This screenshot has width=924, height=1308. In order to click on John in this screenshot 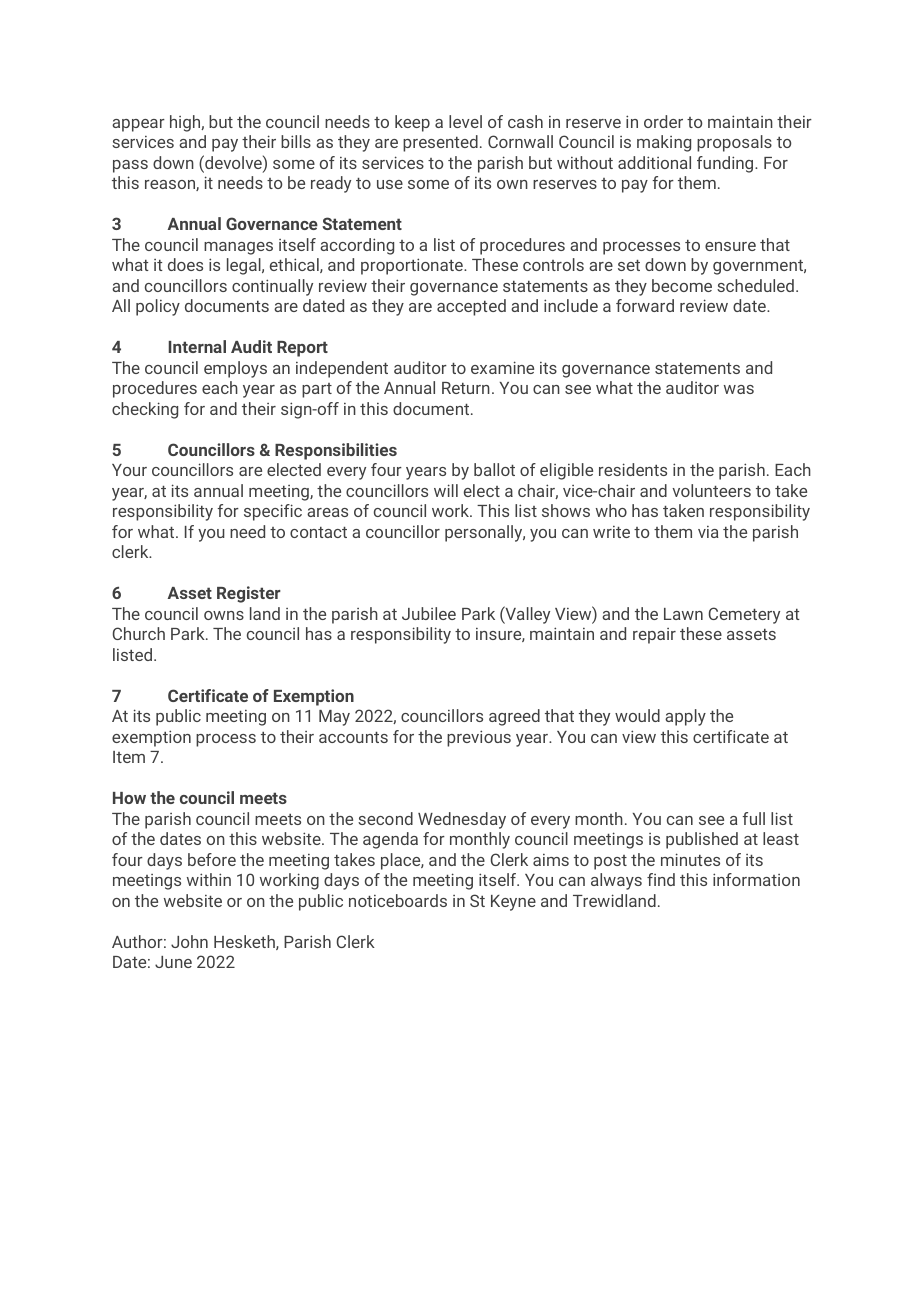, I will do `click(189, 941)`.
